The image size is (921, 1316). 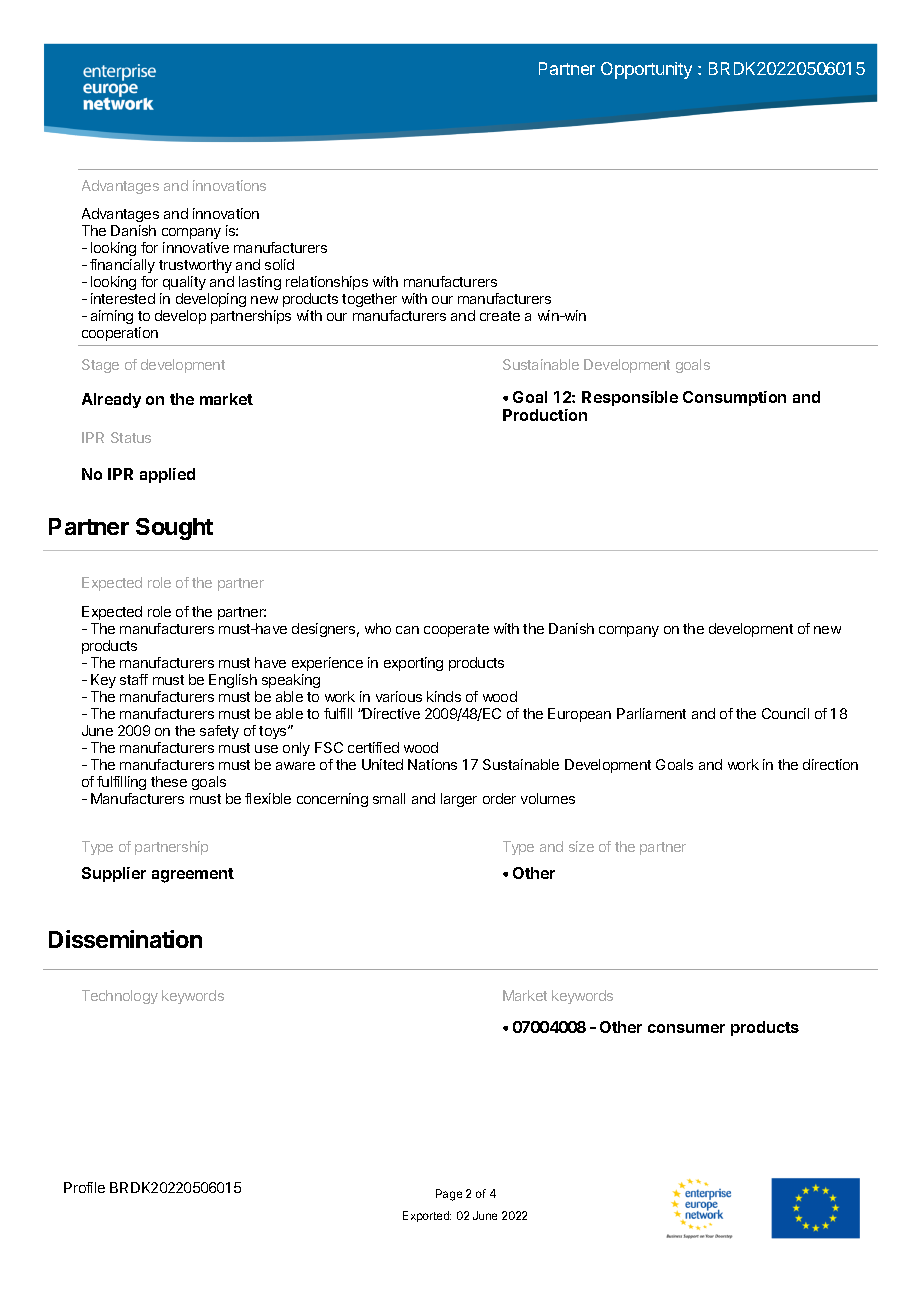 What do you see at coordinates (646, 70) in the screenshot?
I see `Opportunity` at bounding box center [646, 70].
